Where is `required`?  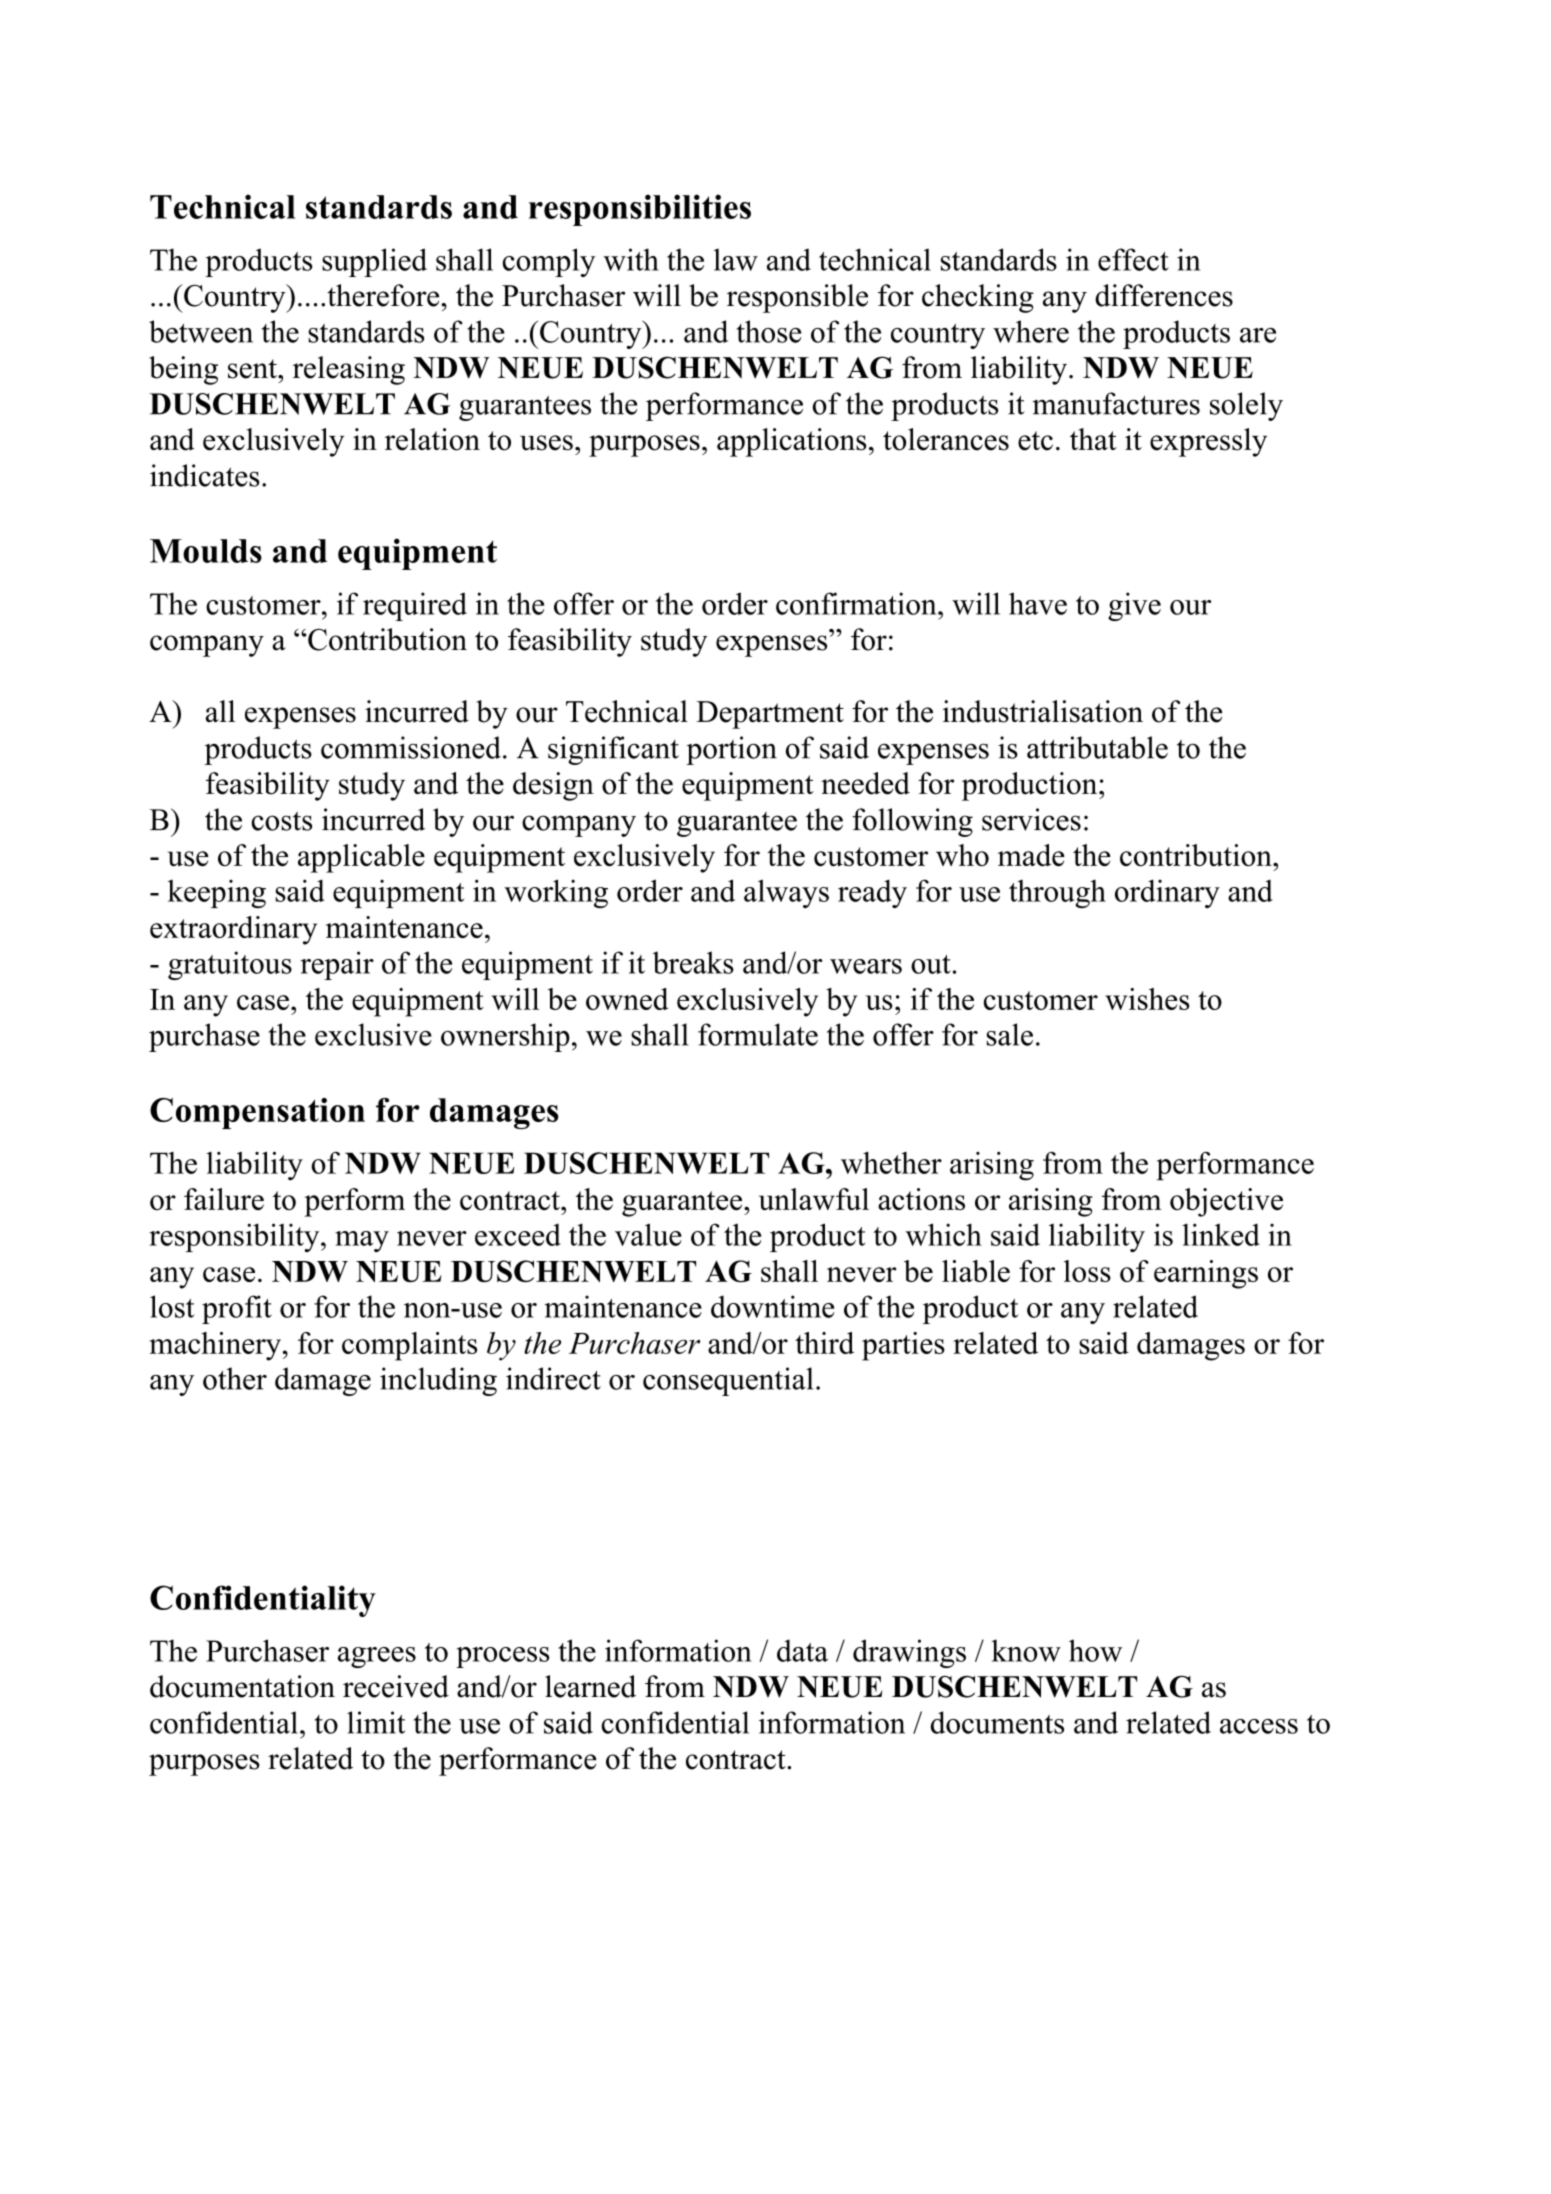
required is located at coordinates (415, 606).
